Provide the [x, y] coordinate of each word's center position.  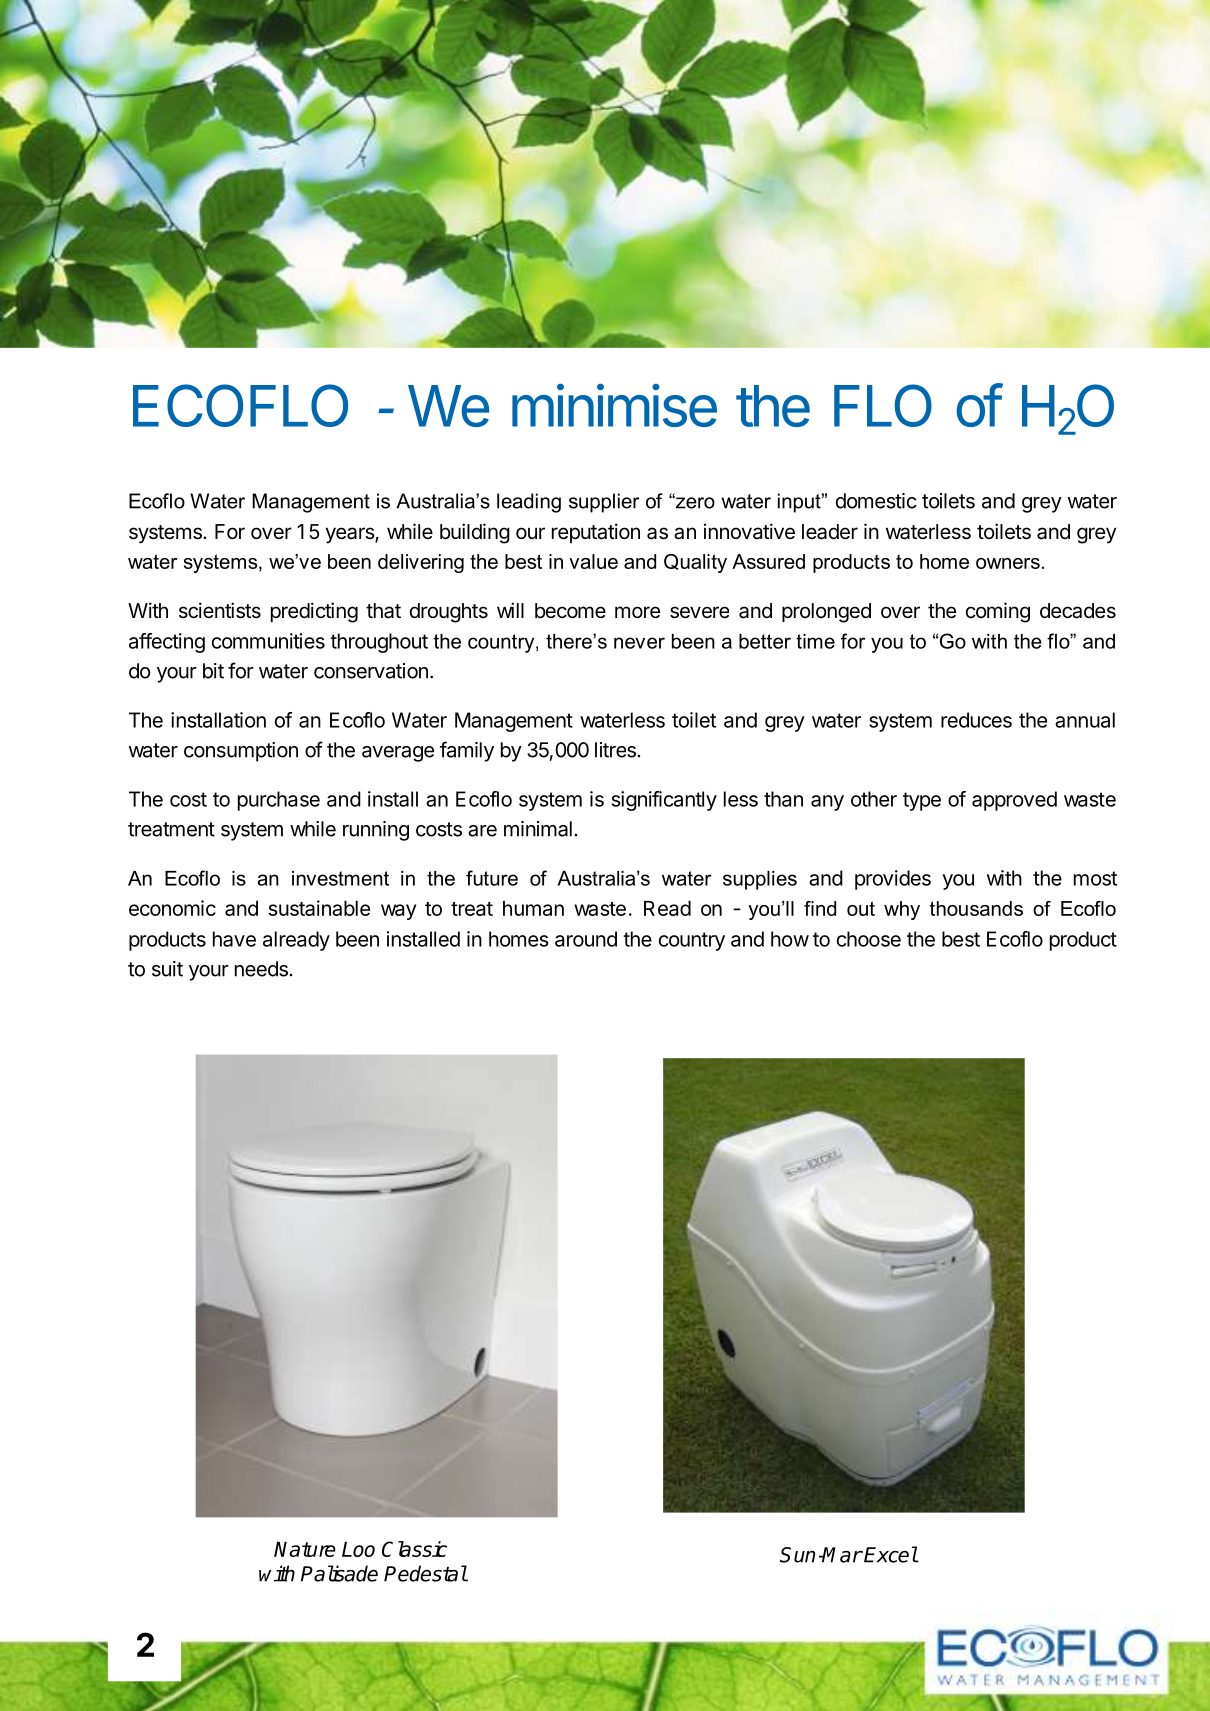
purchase [279, 801]
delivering [421, 563]
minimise [614, 405]
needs [262, 969]
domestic [876, 501]
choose [869, 939]
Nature [305, 1549]
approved [1014, 801]
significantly [664, 801]
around [586, 939]
